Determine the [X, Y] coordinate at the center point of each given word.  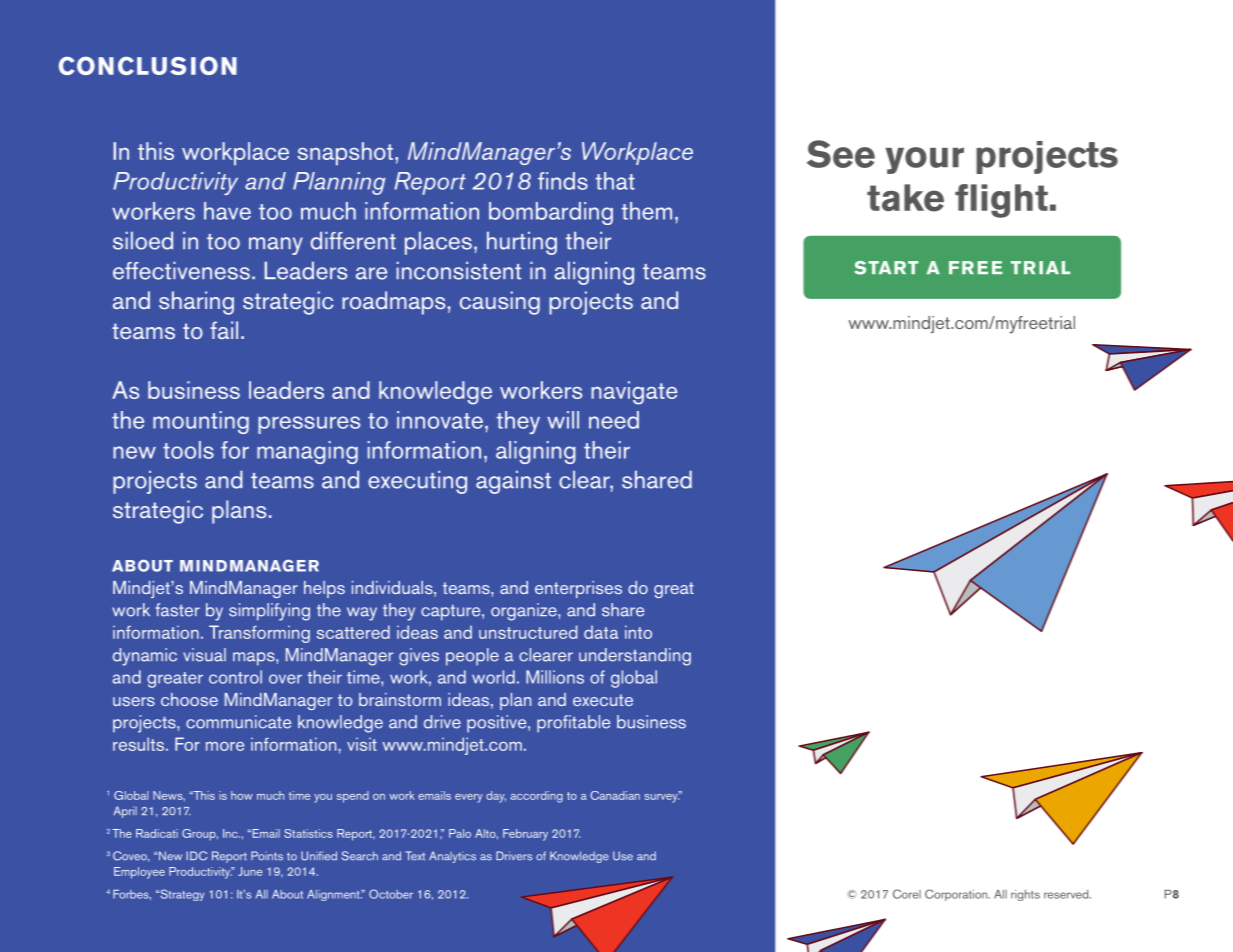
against [513, 482]
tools [188, 450]
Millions [555, 677]
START [886, 268]
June [250, 871]
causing [500, 303]
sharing [196, 303]
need [614, 420]
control [235, 677]
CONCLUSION [148, 65]
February [525, 835]
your [925, 160]
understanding [635, 657]
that [615, 181]
